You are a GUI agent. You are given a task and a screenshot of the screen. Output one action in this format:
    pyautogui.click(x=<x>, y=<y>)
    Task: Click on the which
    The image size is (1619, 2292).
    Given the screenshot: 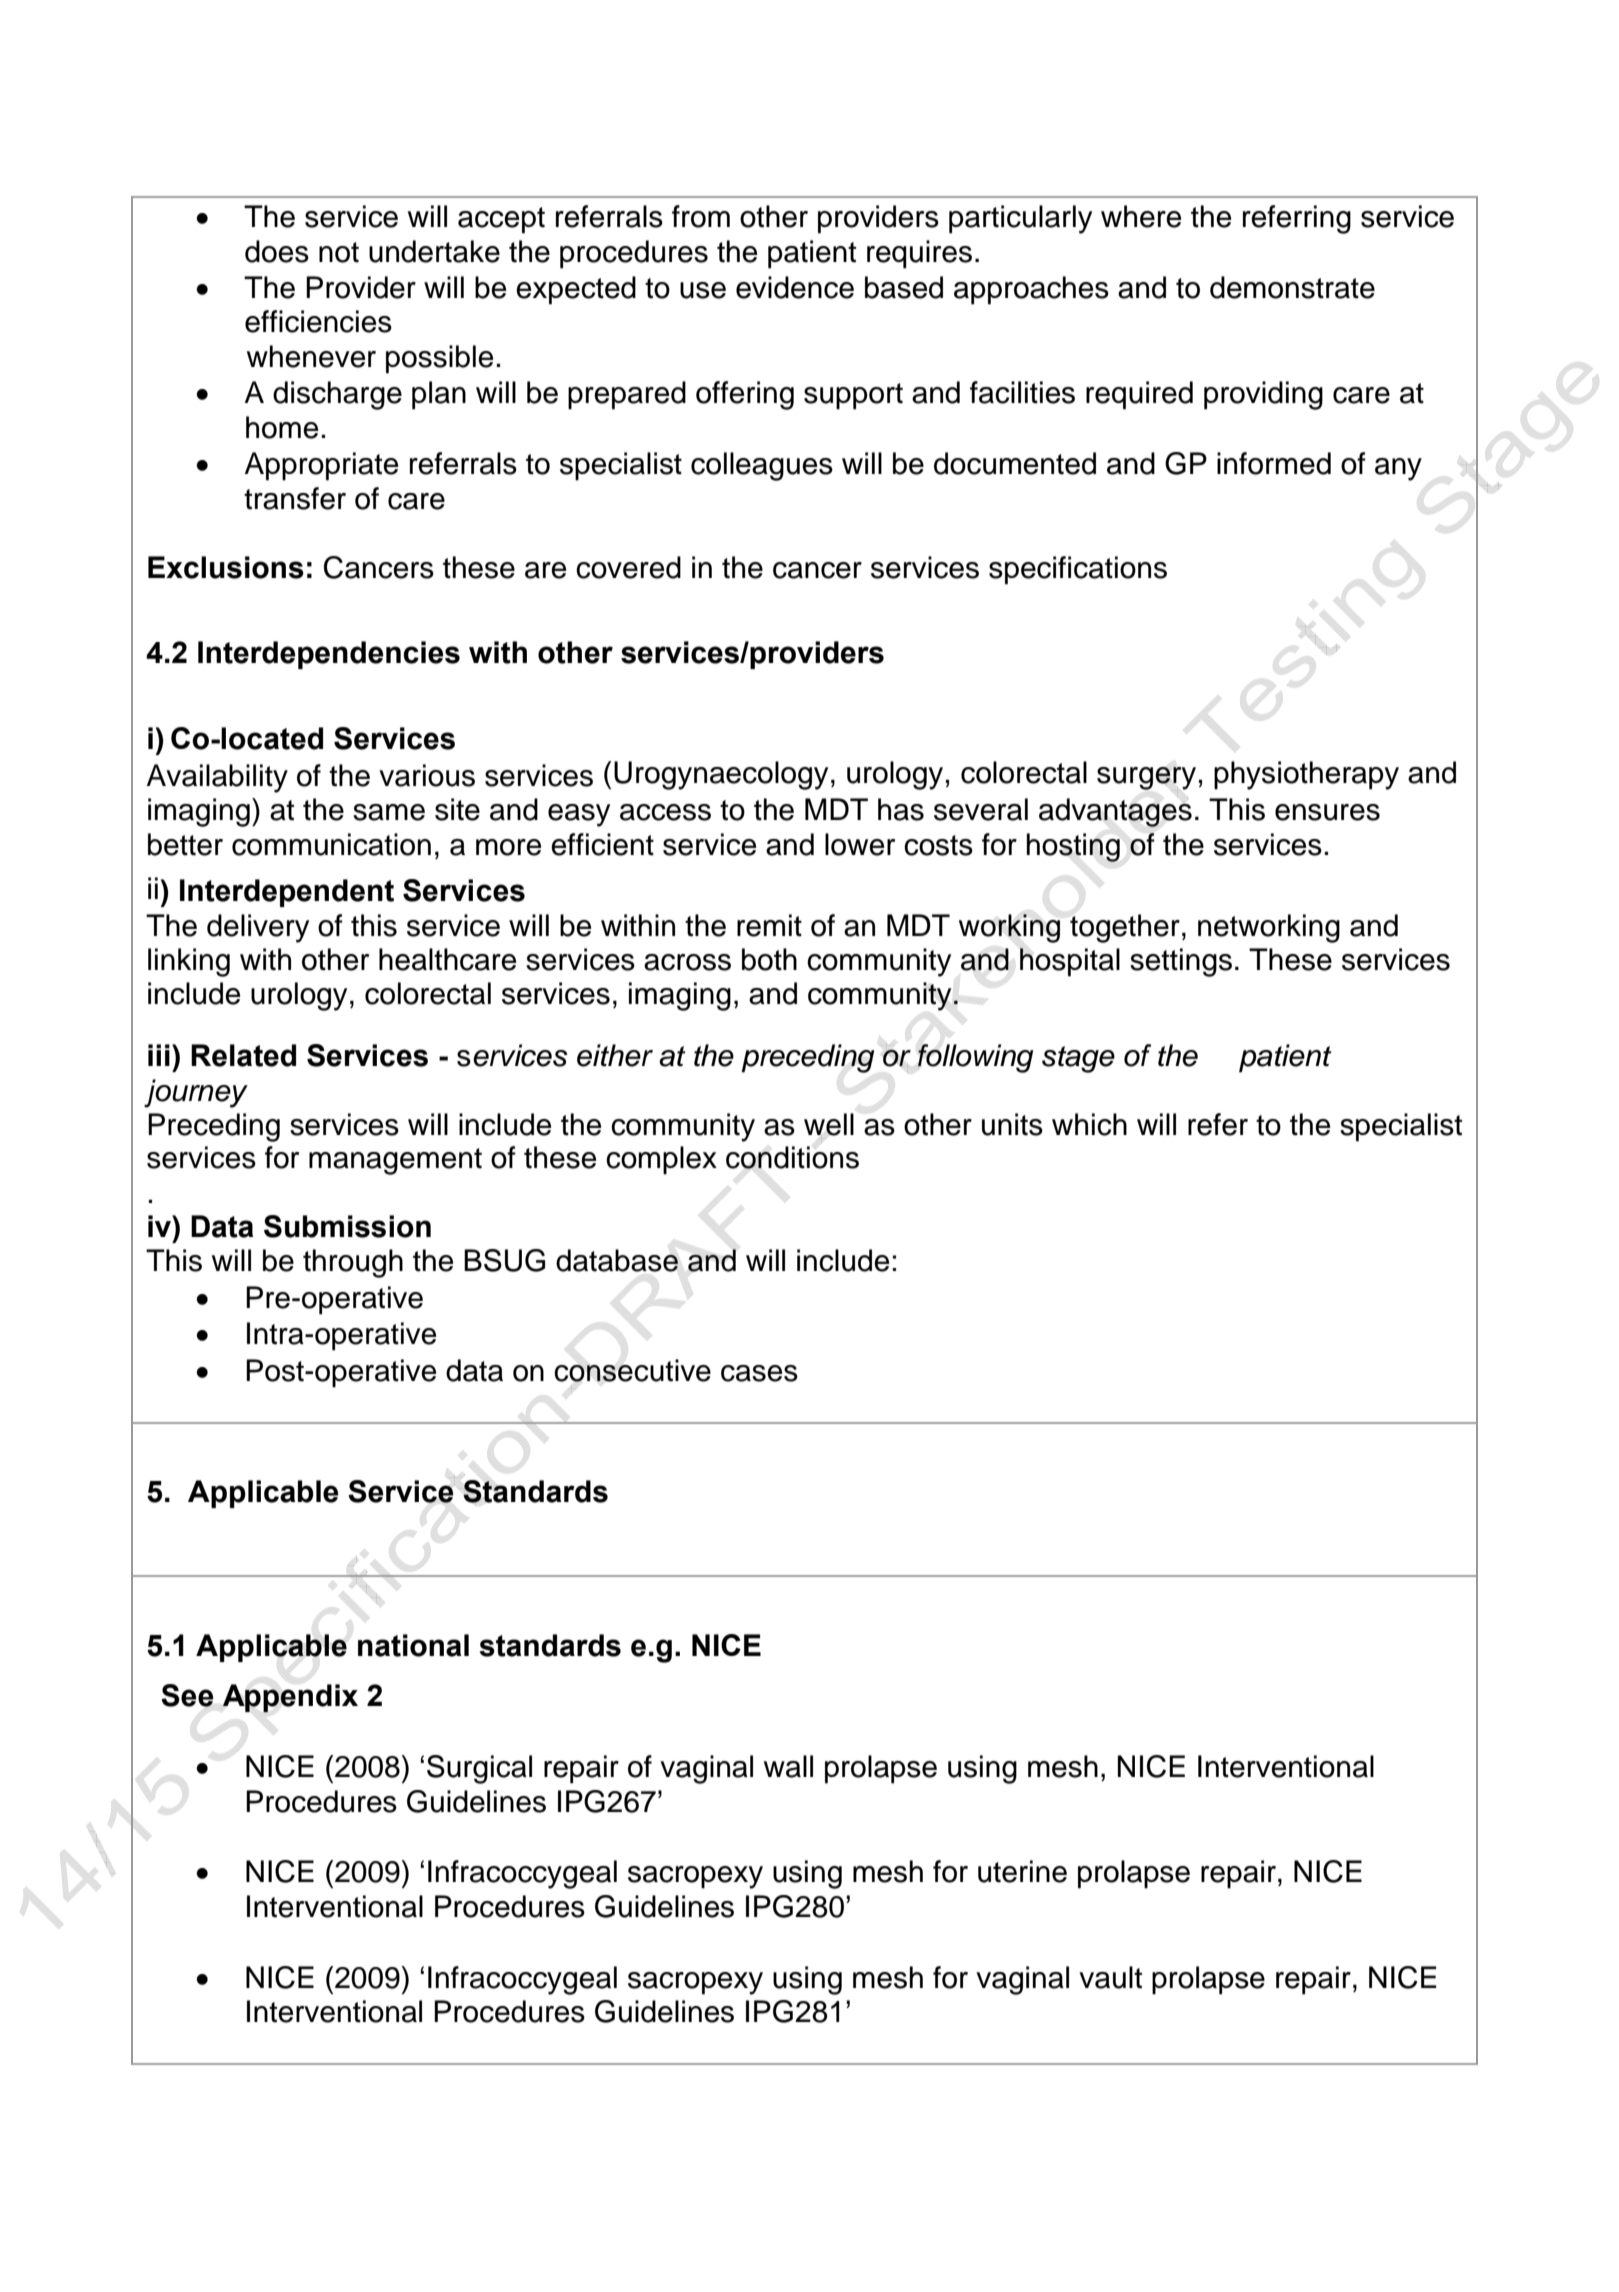 What is the action you would take?
    pyautogui.click(x=1089, y=1124)
